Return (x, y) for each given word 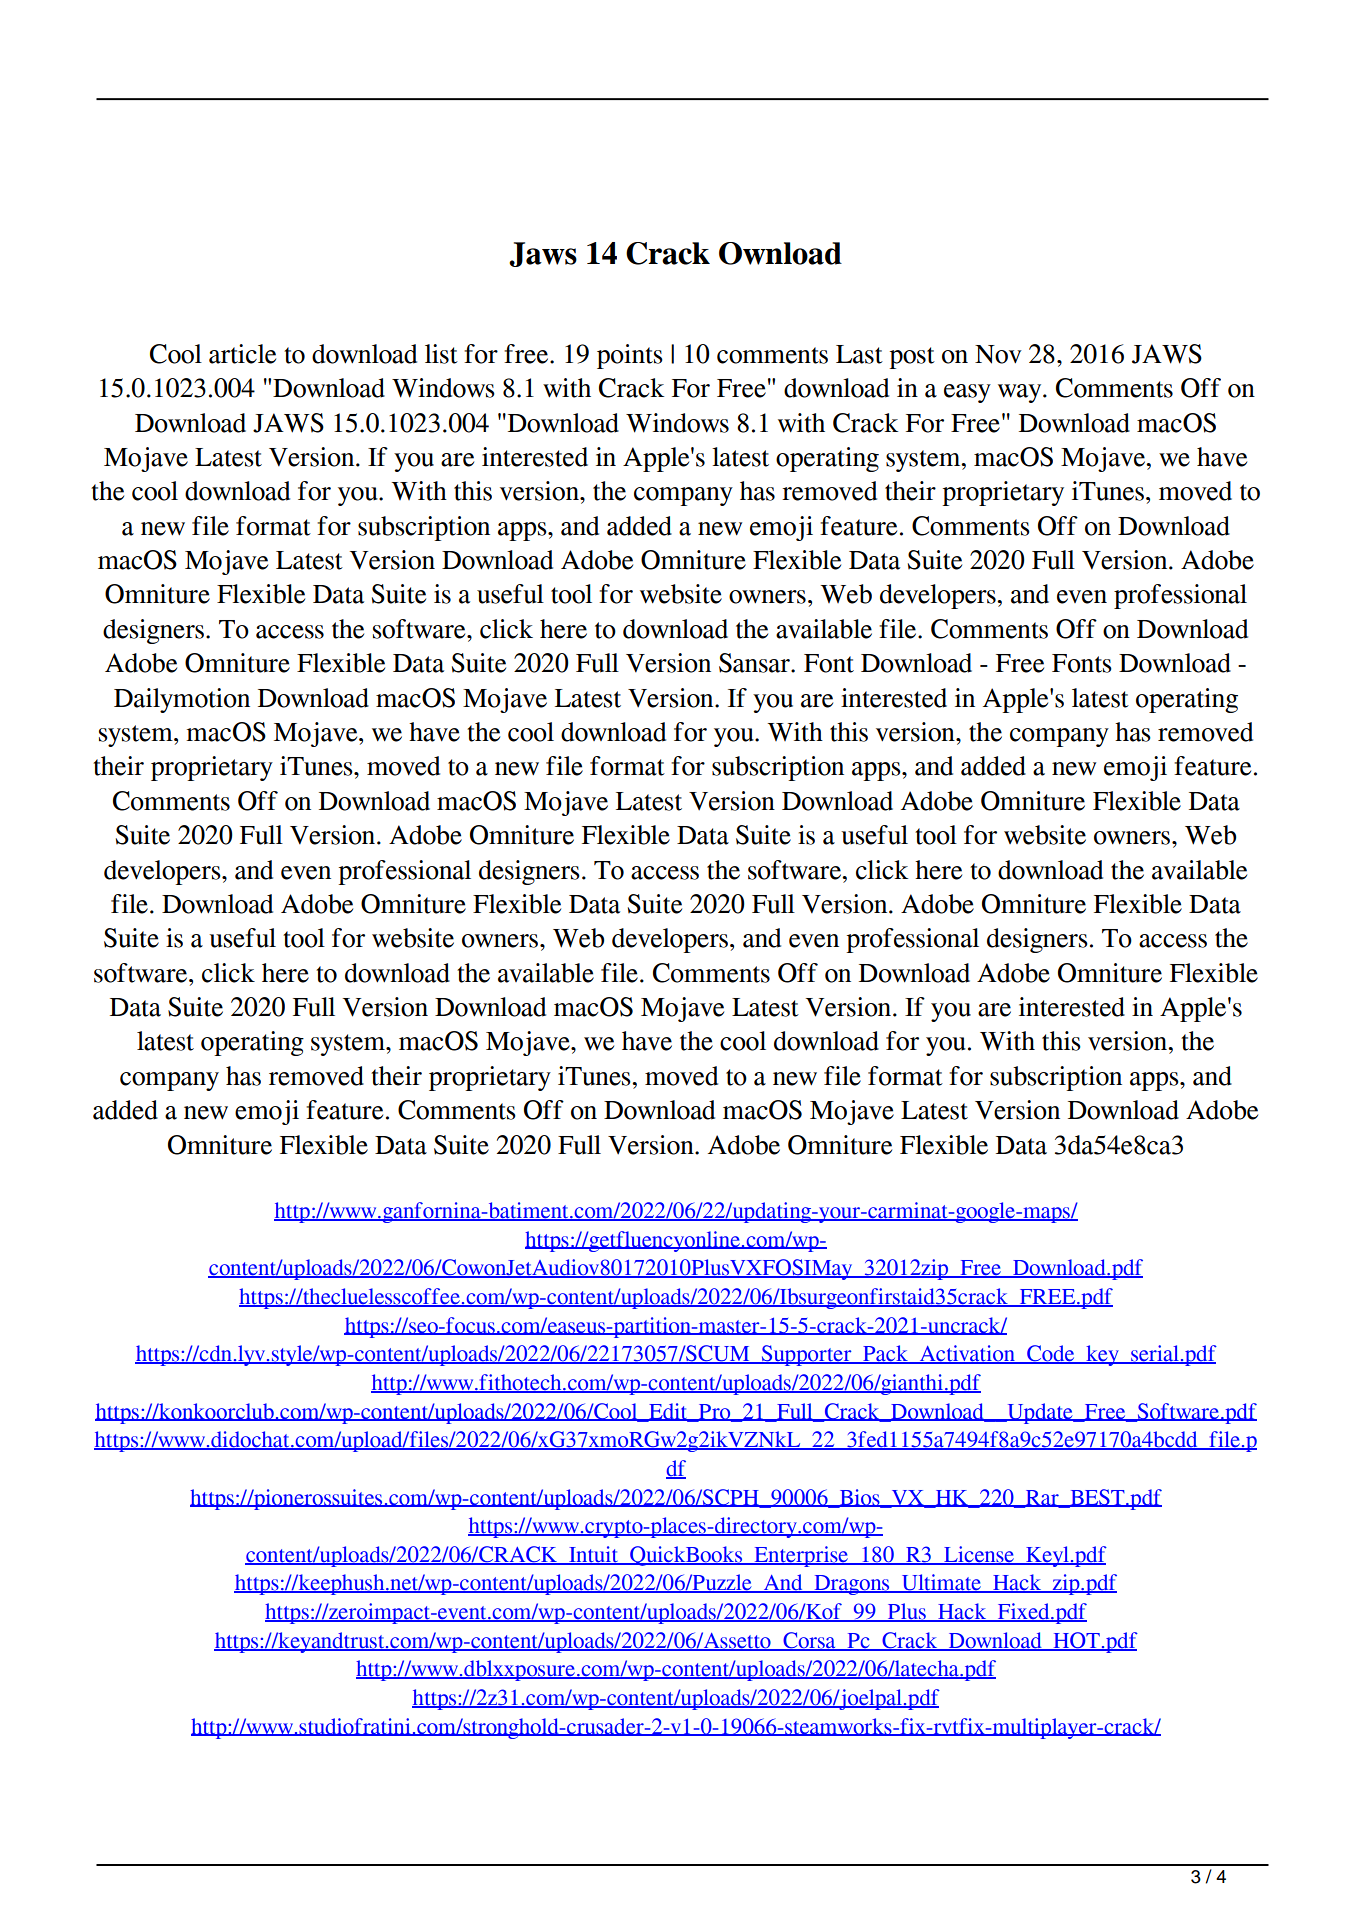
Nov (998, 354)
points (630, 356)
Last (859, 354)
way (1021, 393)
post (912, 358)
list (441, 354)
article (242, 354)
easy (967, 393)
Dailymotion (182, 700)
